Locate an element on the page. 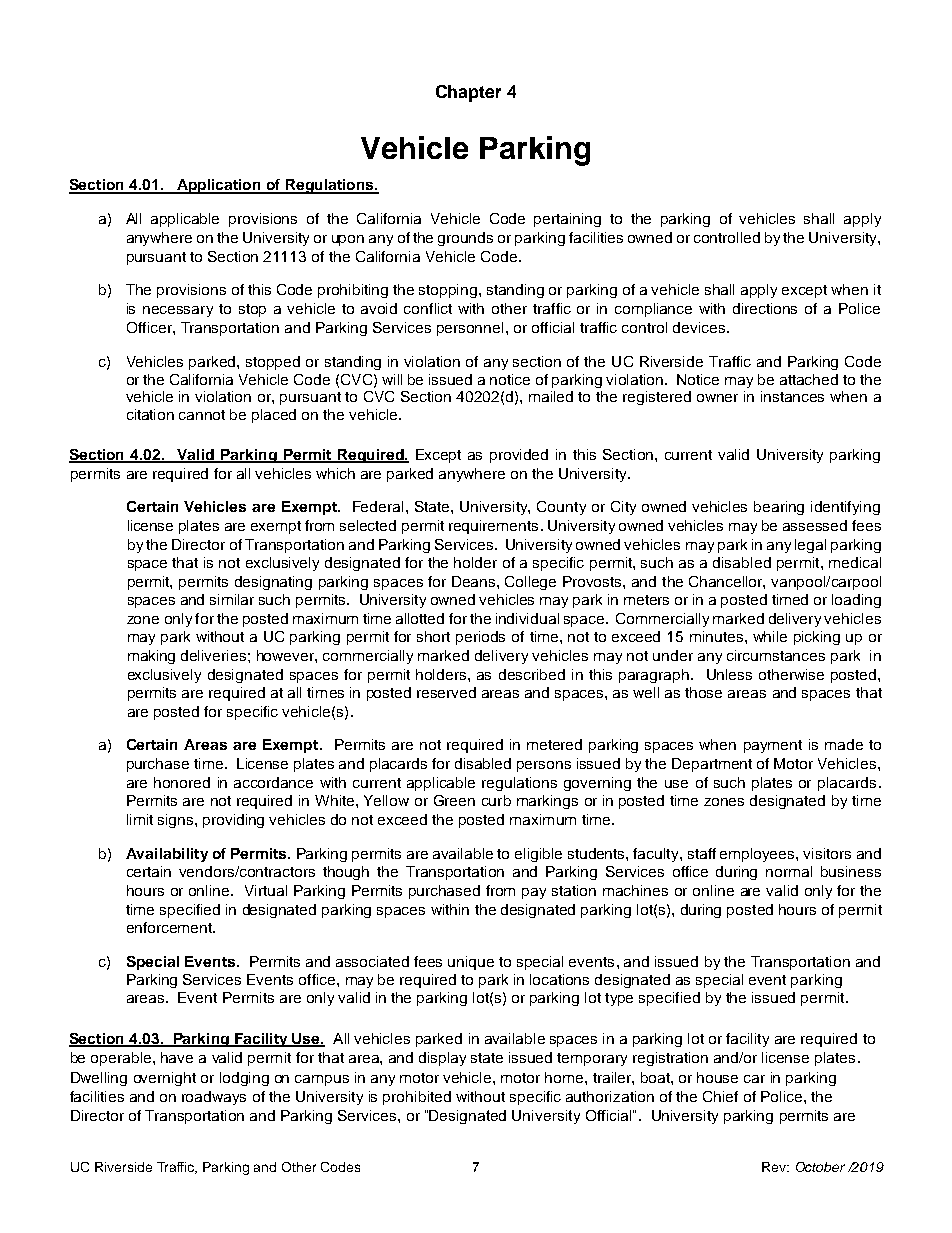 The height and width of the document is (1233, 952). Application is located at coordinates (219, 186).
